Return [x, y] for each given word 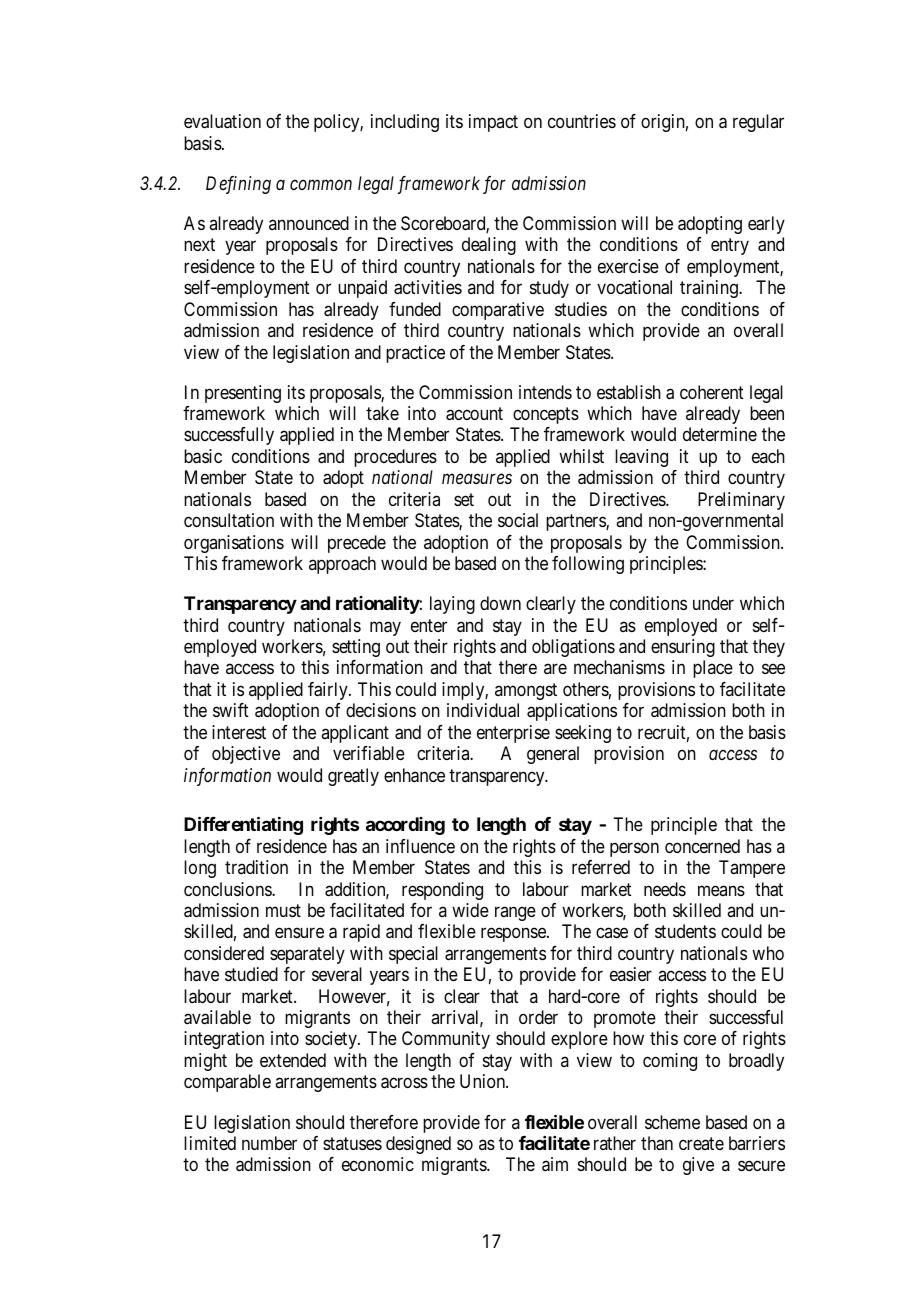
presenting [243, 394]
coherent [712, 392]
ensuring [683, 648]
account [474, 414]
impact [493, 123]
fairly [329, 691]
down [500, 603]
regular [758, 123]
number [269, 1143]
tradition [256, 867]
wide [470, 910]
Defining [238, 185]
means [721, 890]
